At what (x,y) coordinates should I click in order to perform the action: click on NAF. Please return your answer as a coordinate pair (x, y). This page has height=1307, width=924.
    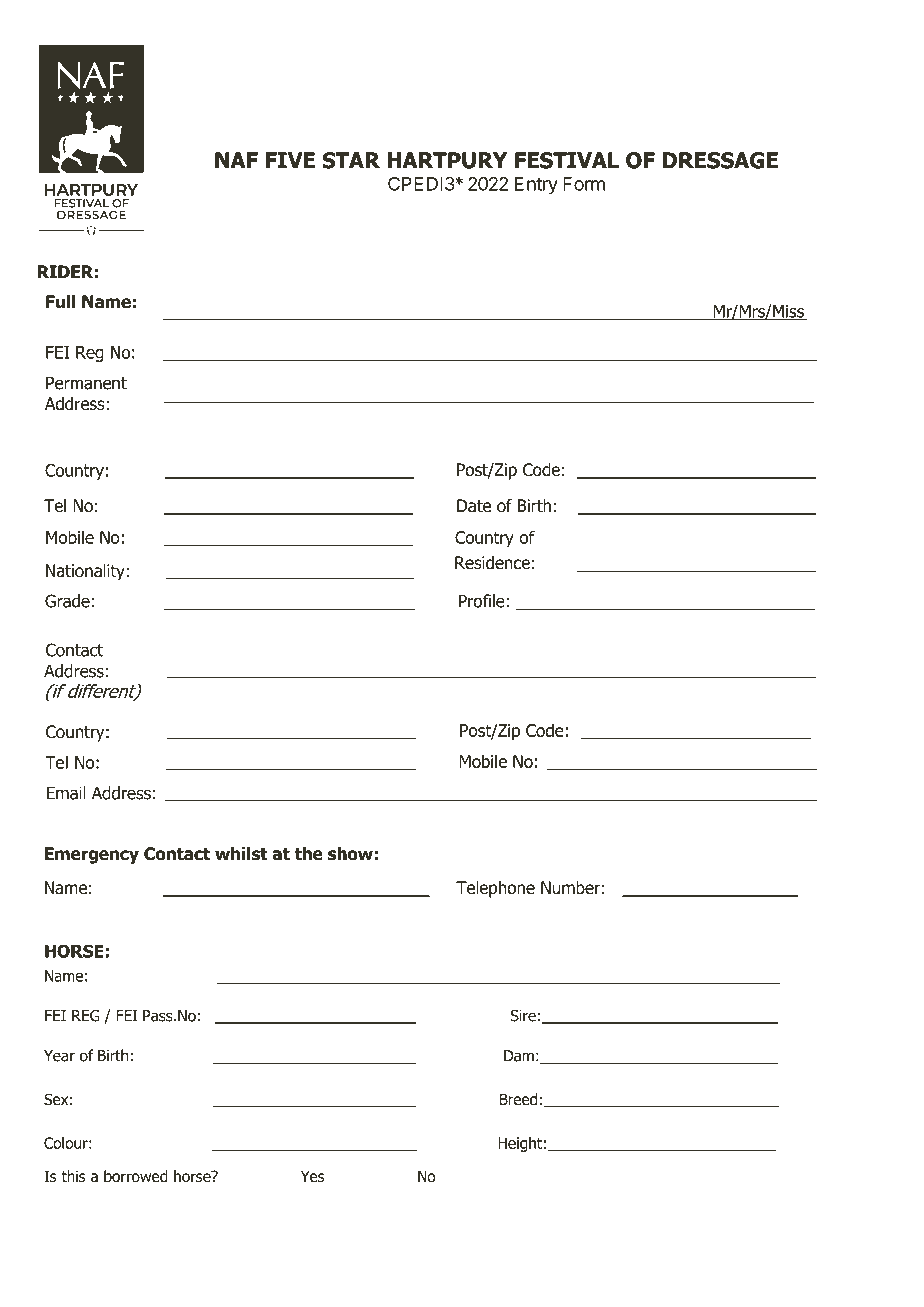
    Looking at the image, I should click on (236, 160).
